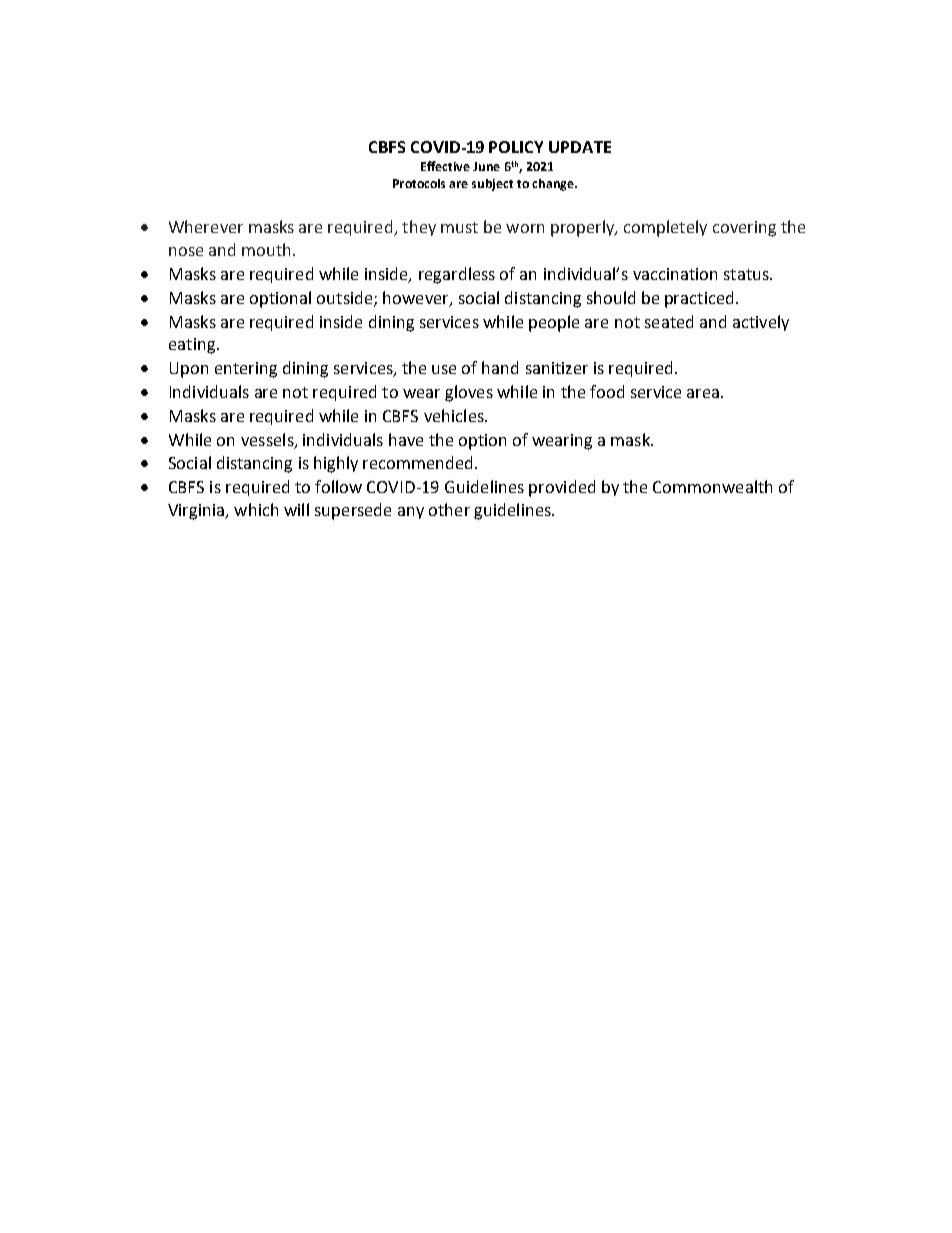 This screenshot has width=952, height=1233. Describe the element at coordinates (675, 274) in the screenshot. I see `vaccination` at that location.
